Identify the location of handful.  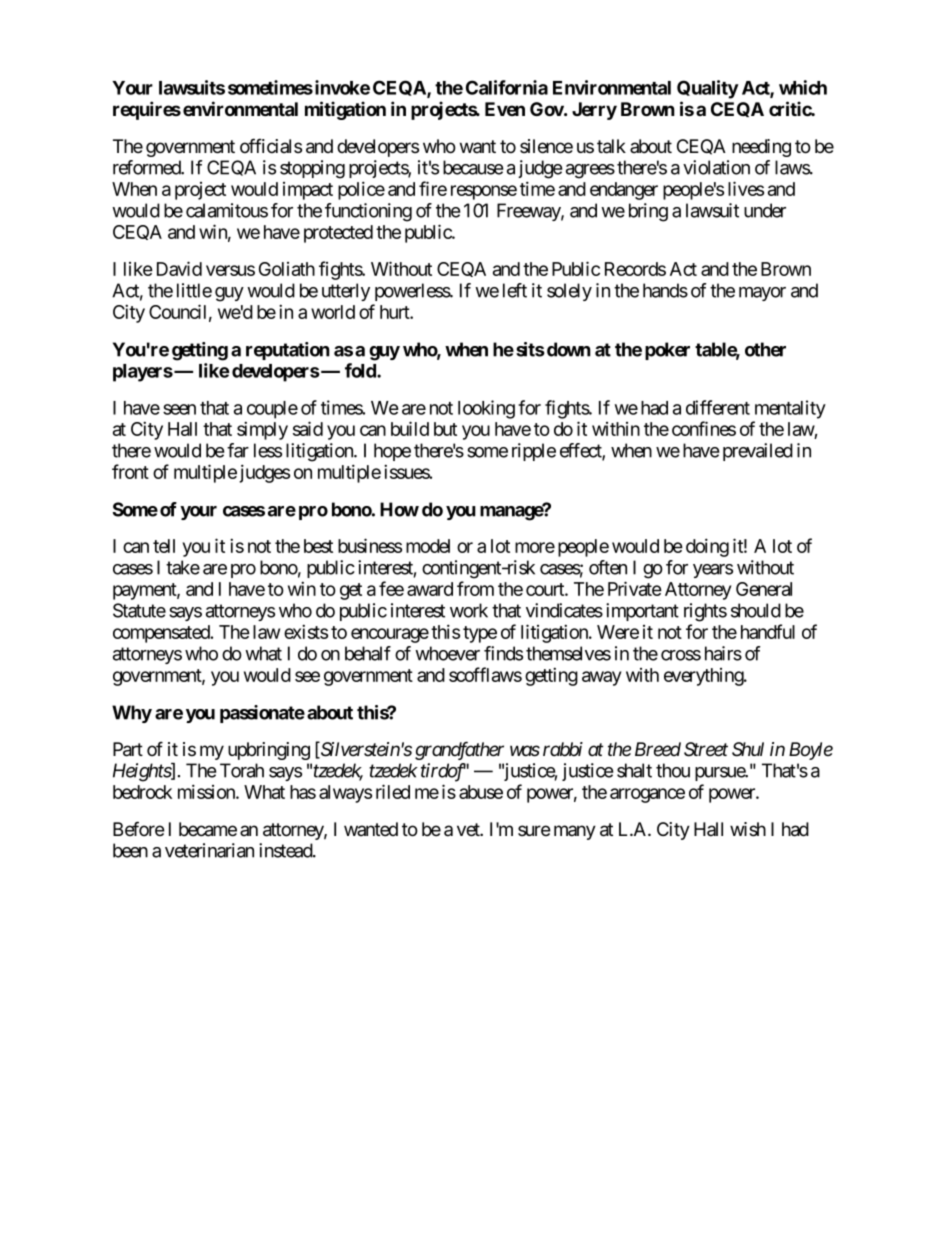
(768, 631).
